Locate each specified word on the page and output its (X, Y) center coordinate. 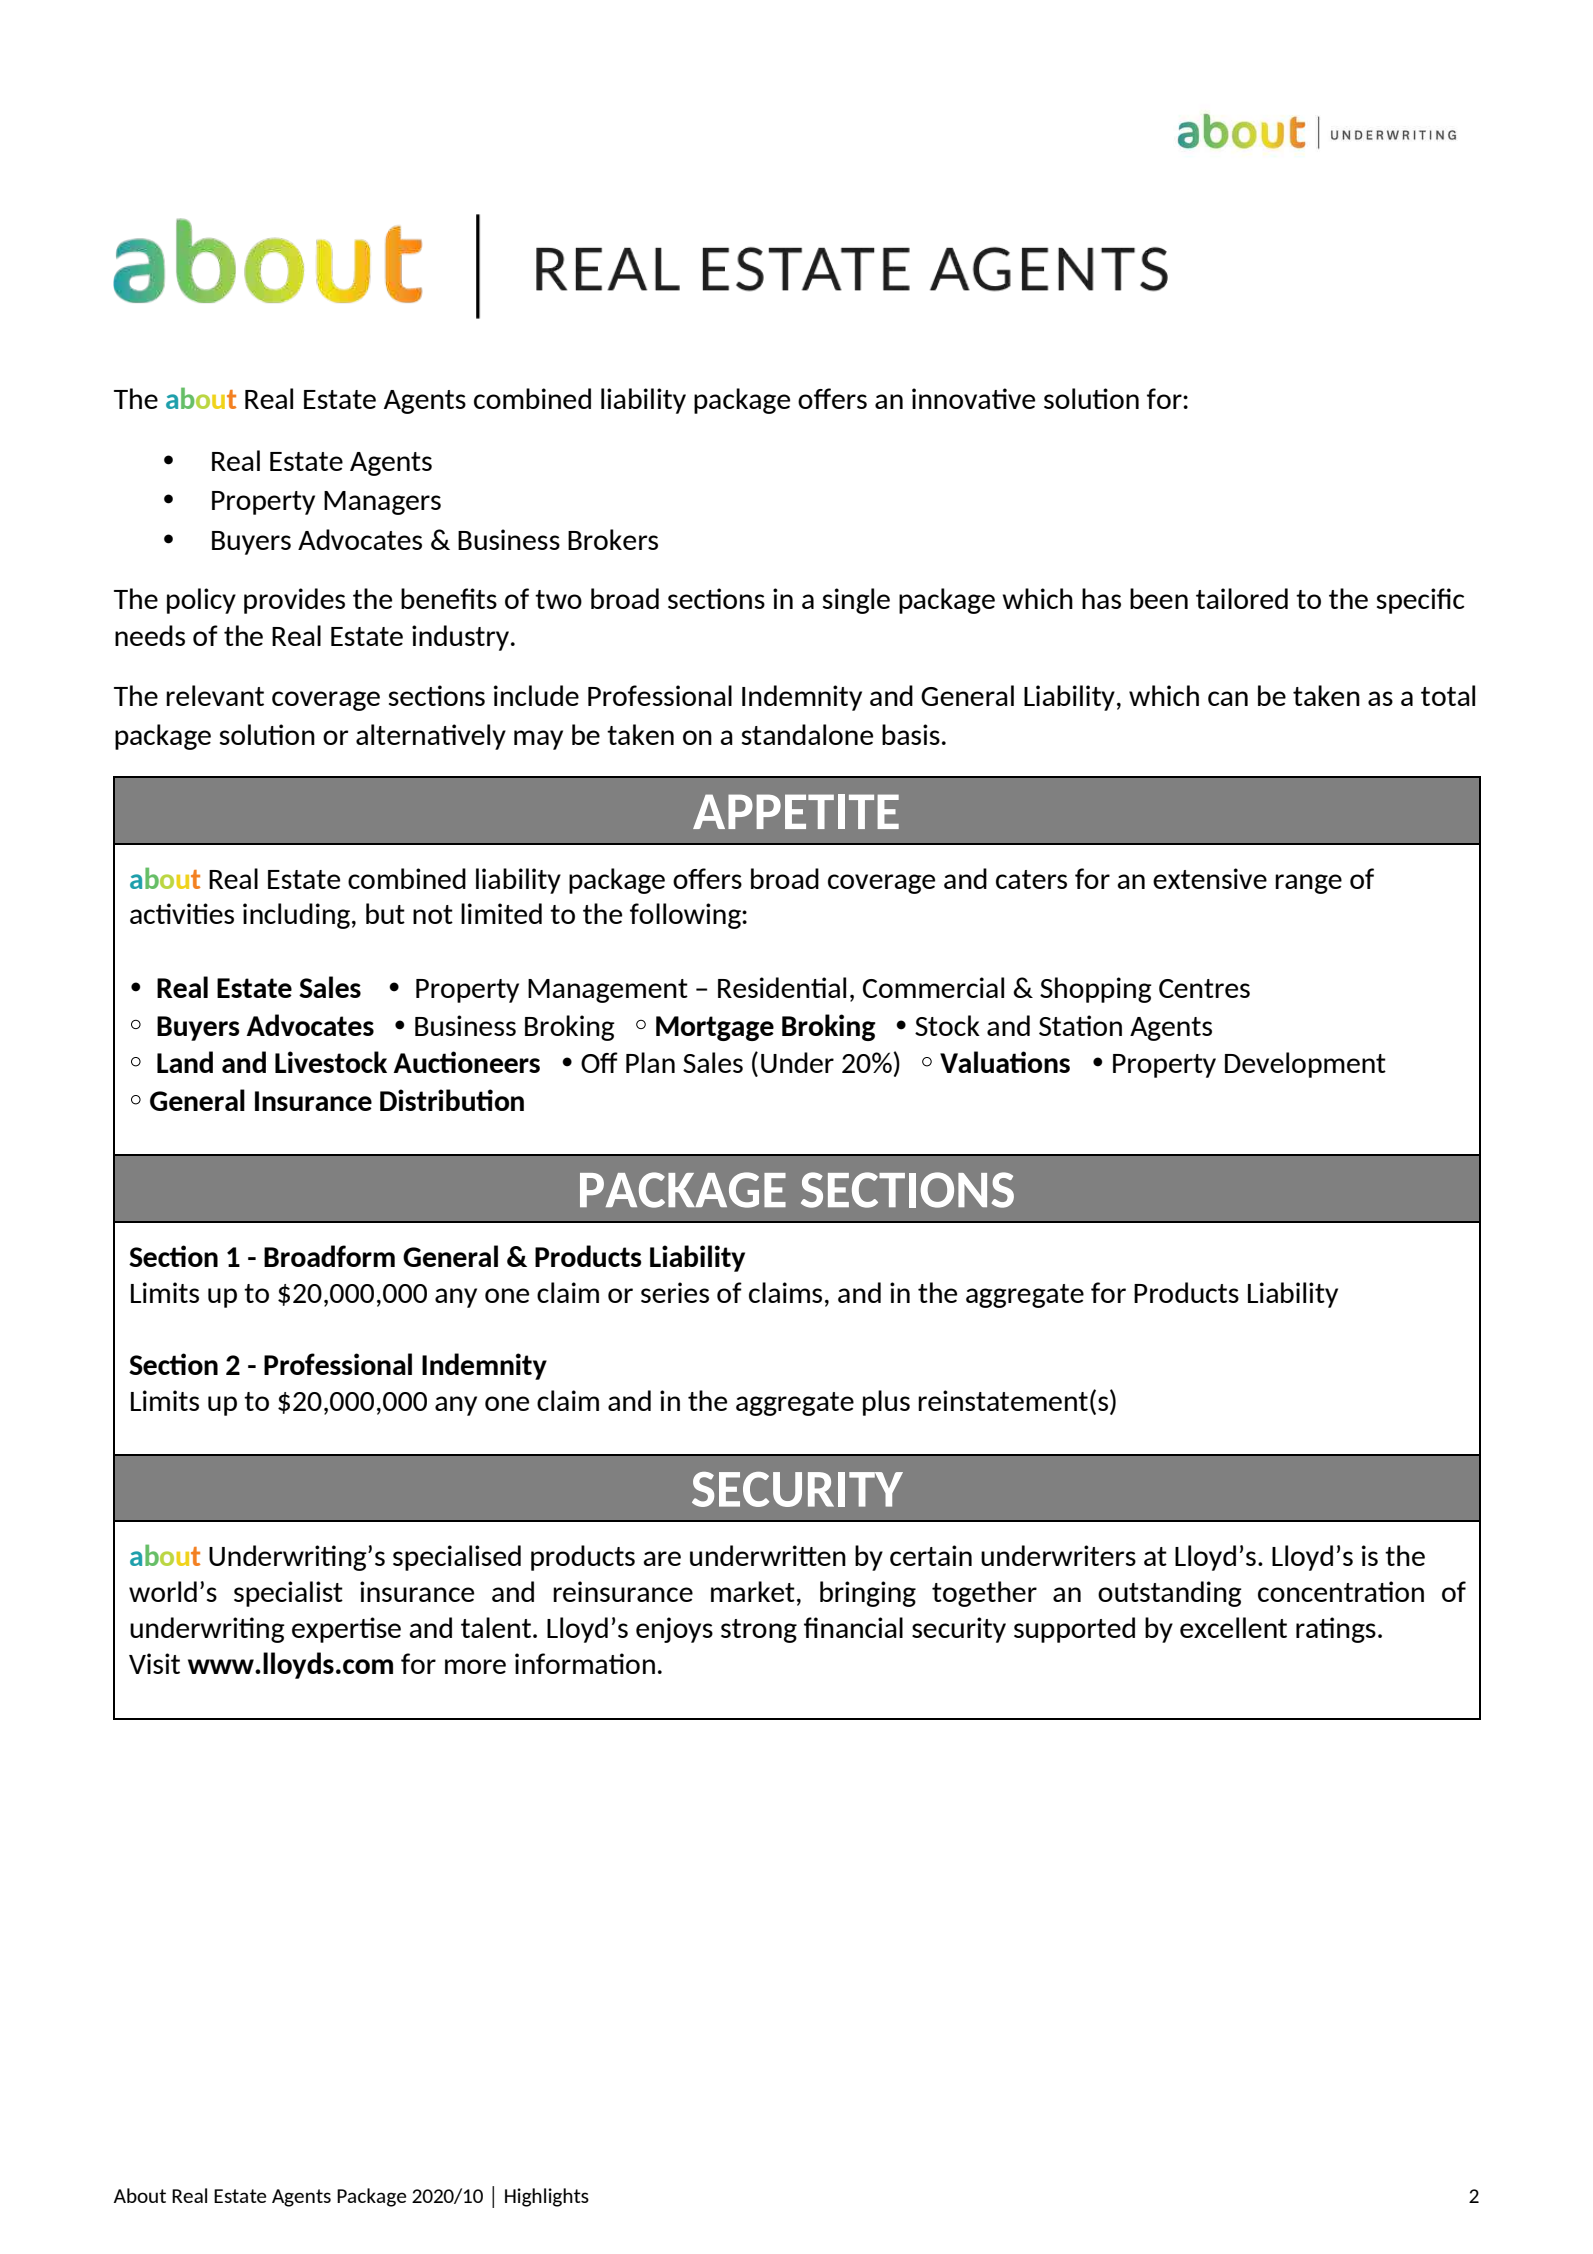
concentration (1341, 1591)
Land (185, 1062)
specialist (288, 1594)
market (753, 1591)
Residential (782, 987)
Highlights (547, 2197)
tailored (1242, 598)
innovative (973, 398)
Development (1305, 1065)
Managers (382, 503)
